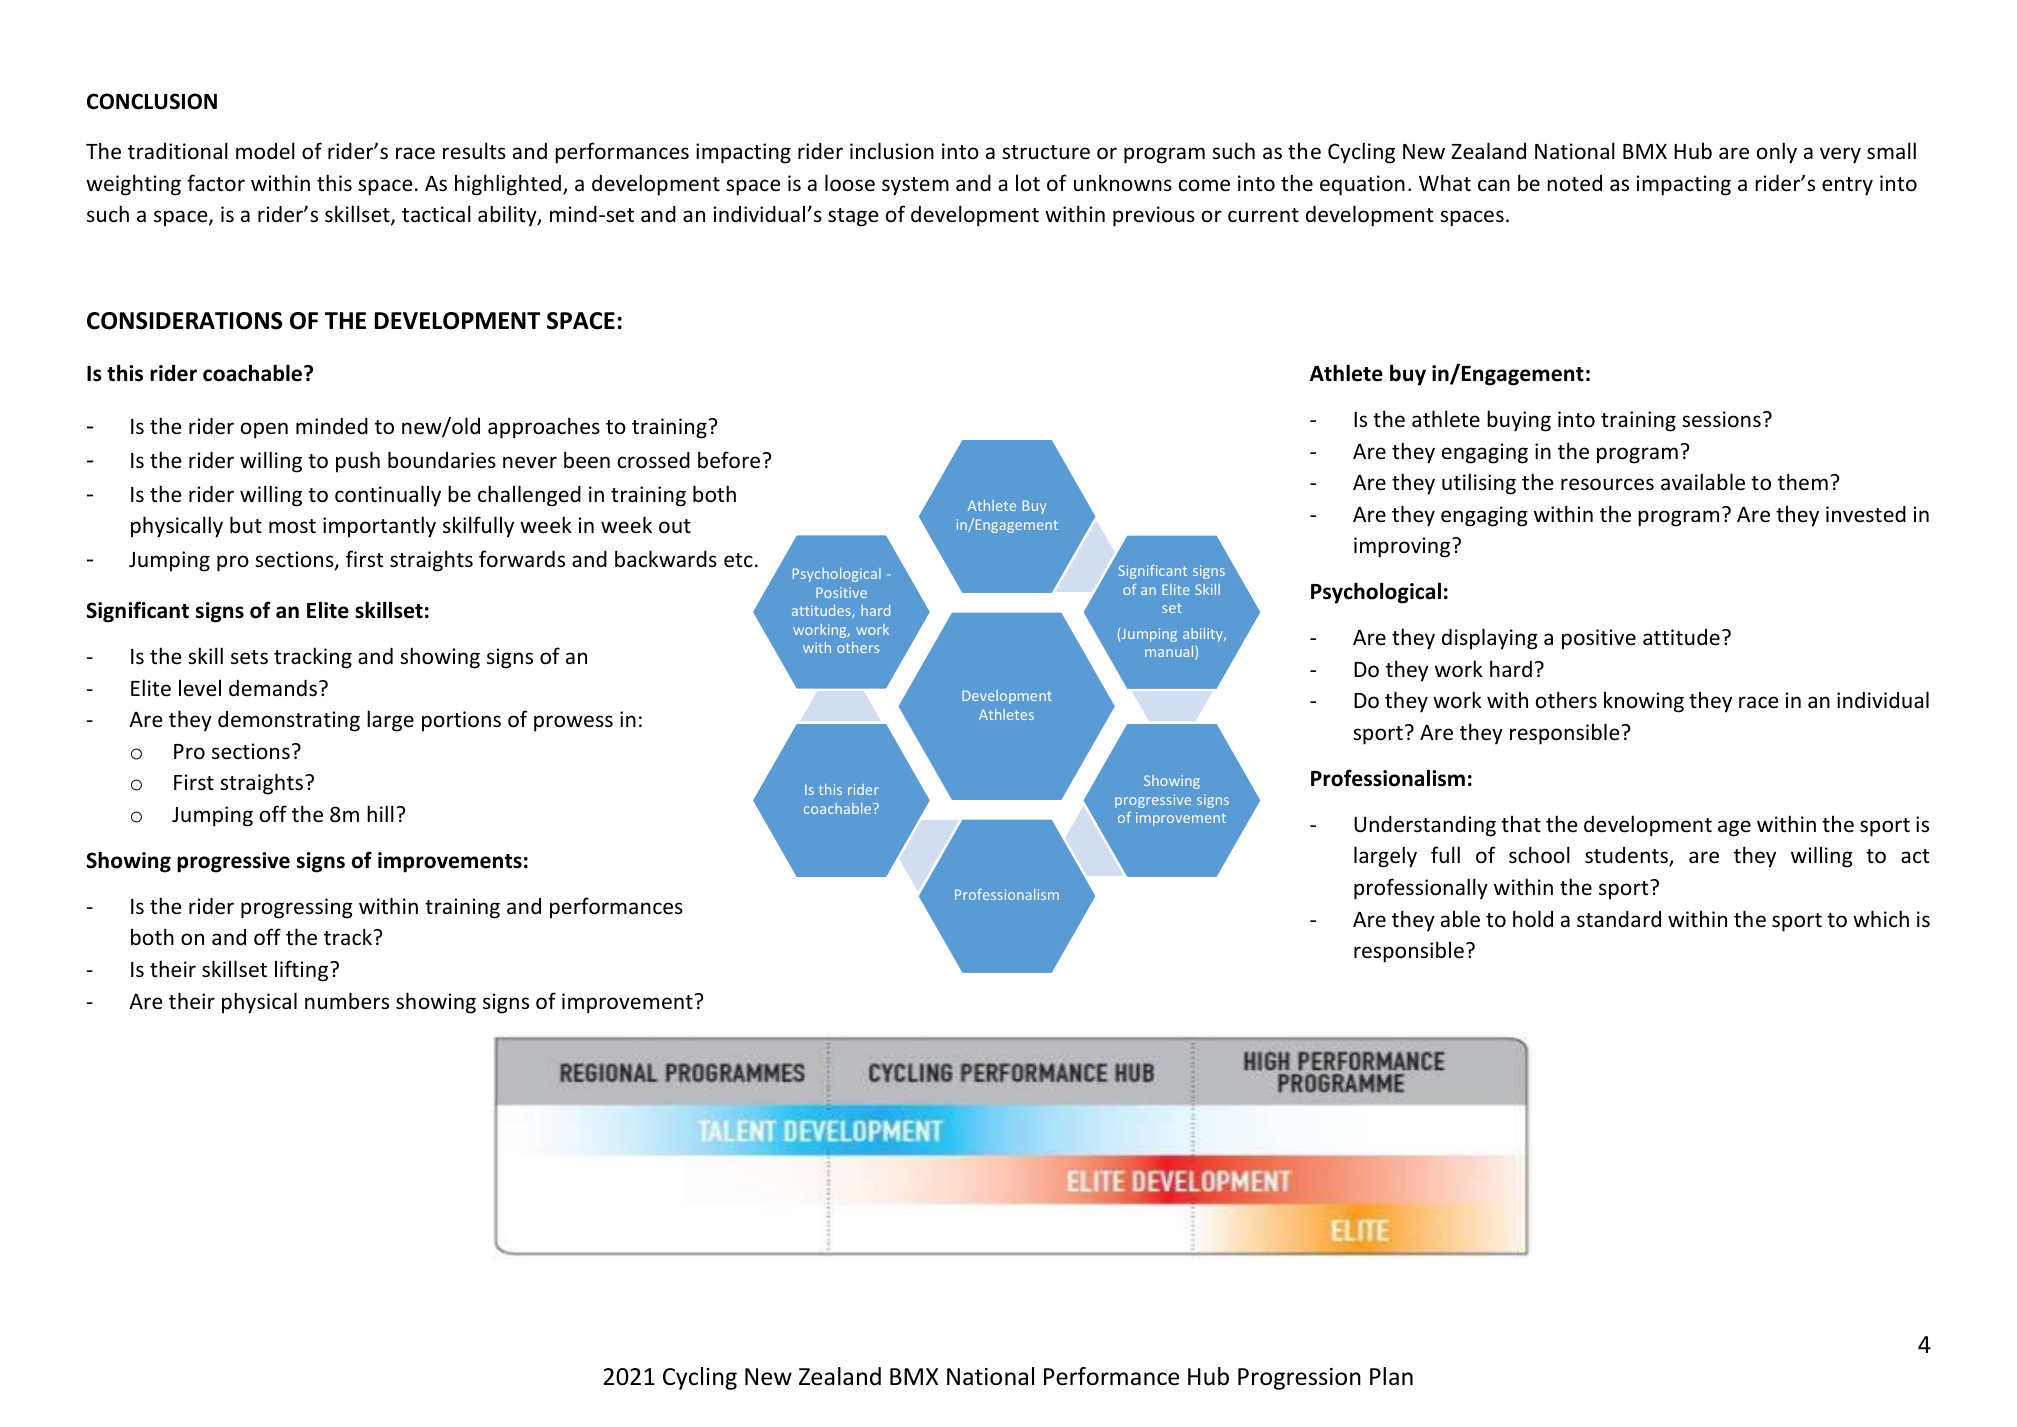  I want to click on structure, so click(1046, 152).
